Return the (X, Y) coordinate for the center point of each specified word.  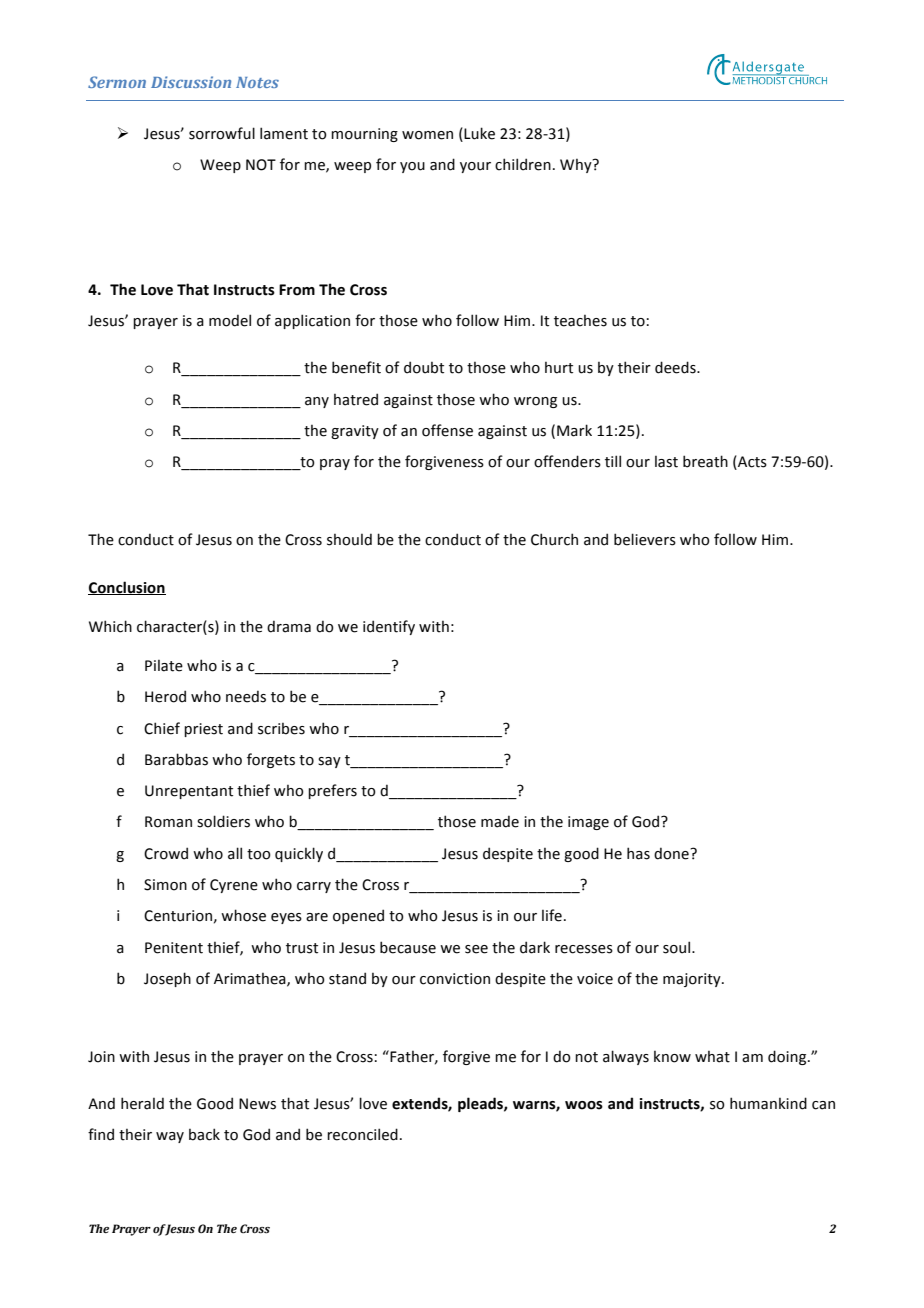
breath (705, 461)
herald (142, 1103)
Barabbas (176, 759)
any (317, 402)
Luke (478, 133)
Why (577, 166)
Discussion (191, 82)
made (500, 821)
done (672, 853)
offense (447, 430)
